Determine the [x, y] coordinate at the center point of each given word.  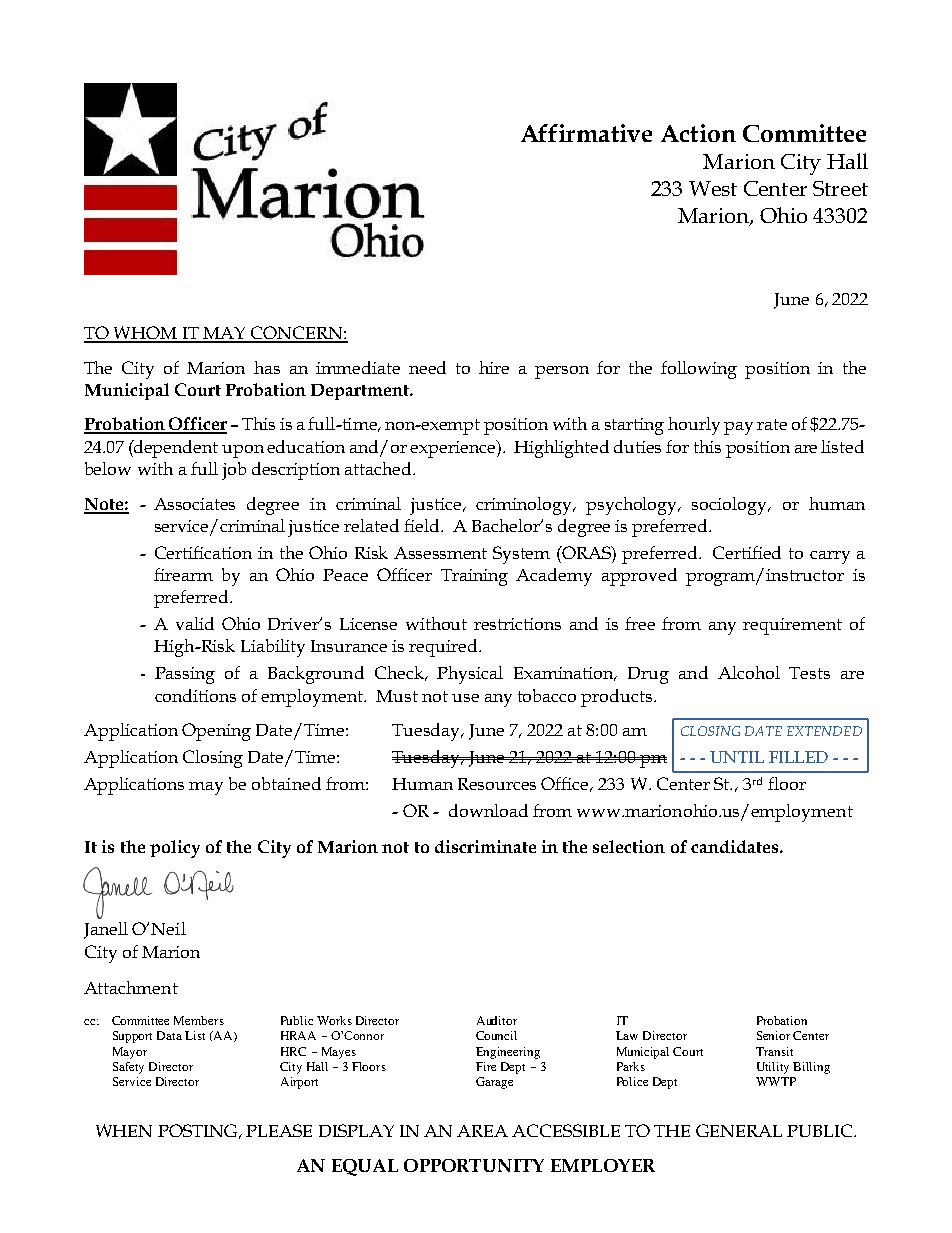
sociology [731, 506]
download [488, 810]
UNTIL [737, 757]
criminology [525, 506]
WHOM [145, 334]
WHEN [124, 1130]
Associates [194, 504]
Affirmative [586, 133]
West [713, 188]
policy [175, 849]
